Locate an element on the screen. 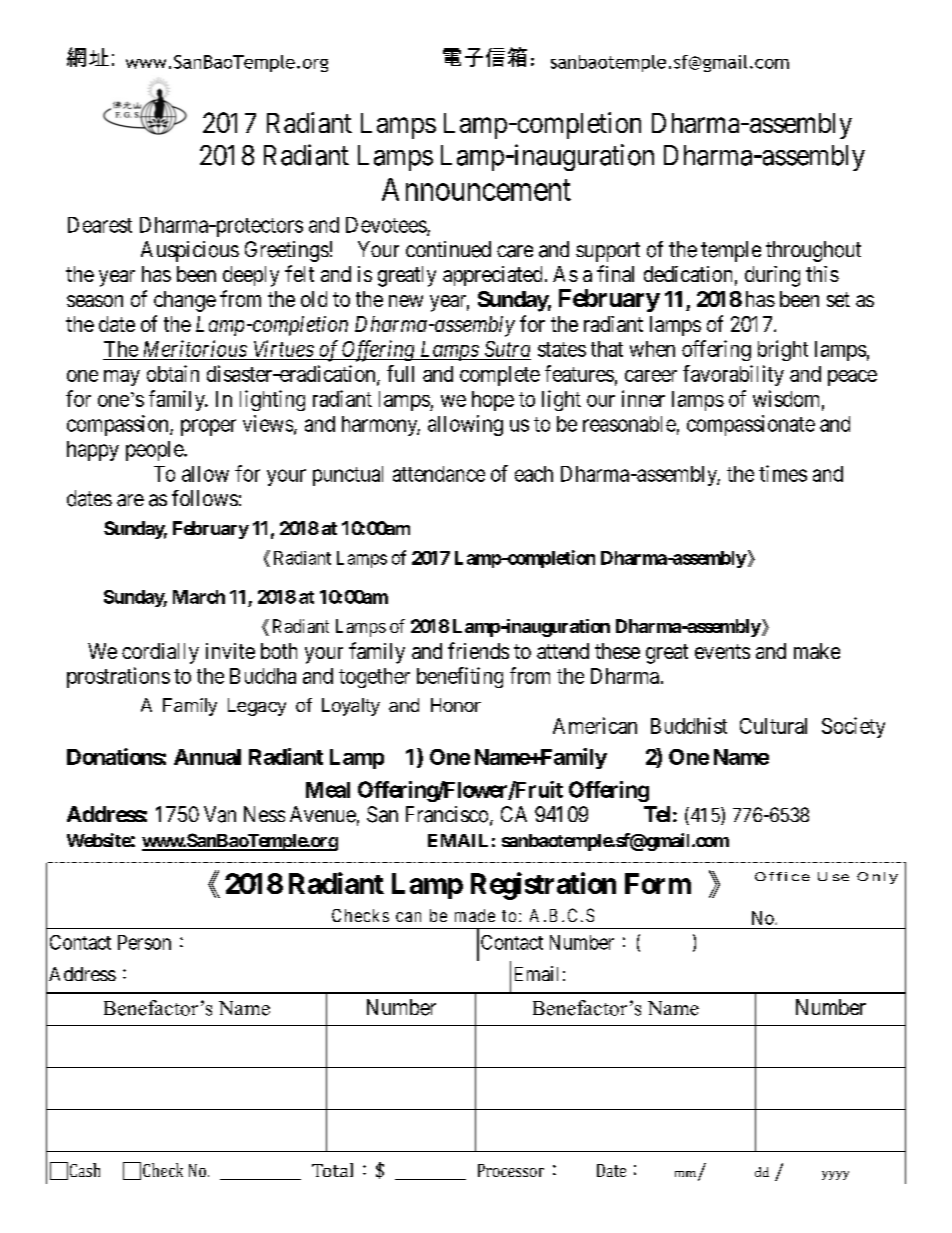  events is located at coordinates (722, 651).
